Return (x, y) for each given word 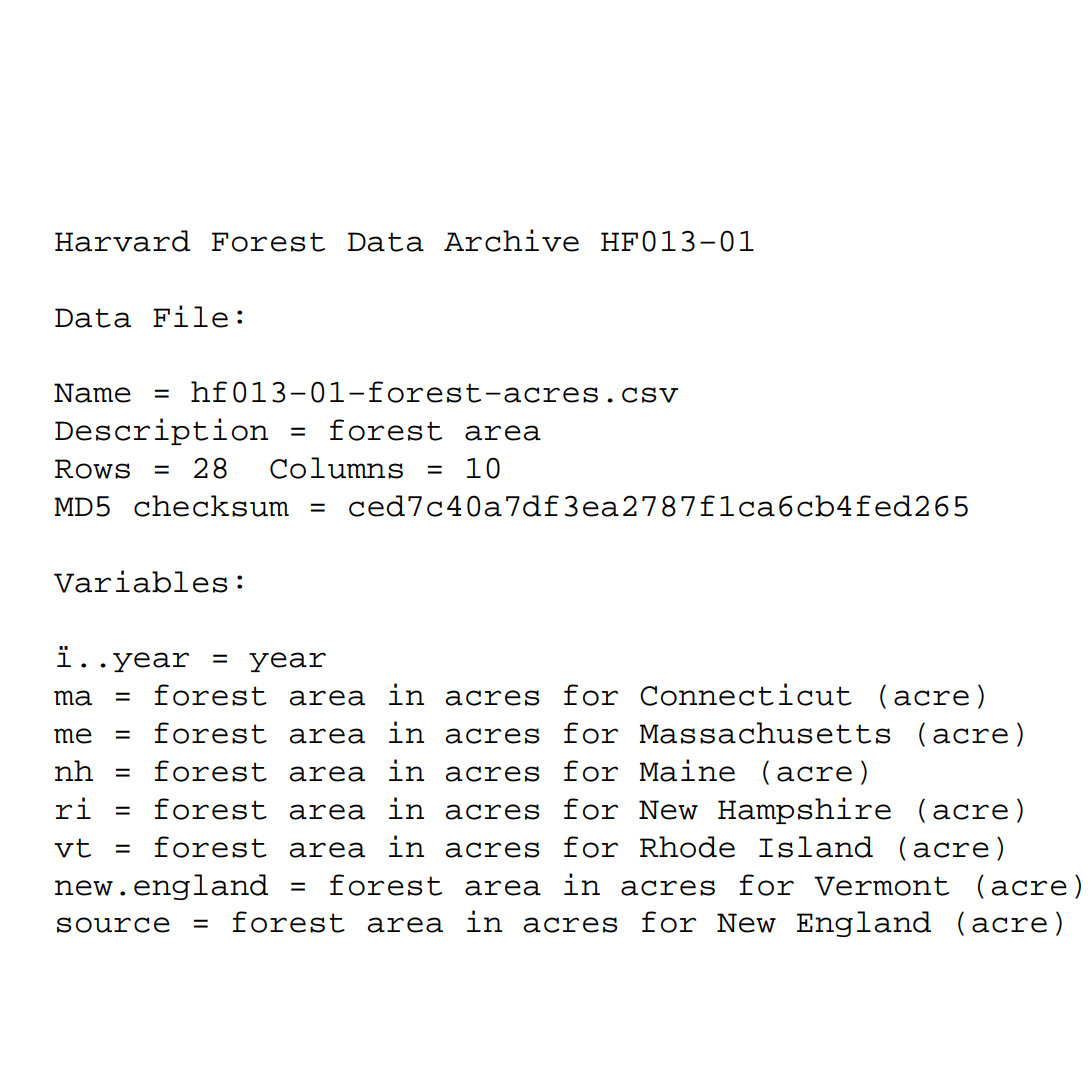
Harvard (122, 241)
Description (161, 431)
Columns (336, 468)
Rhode (687, 847)
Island (816, 847)
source (113, 925)
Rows (92, 469)
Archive (511, 240)
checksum (211, 506)
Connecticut (746, 694)
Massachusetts (765, 733)
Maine (687, 770)
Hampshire (804, 810)
